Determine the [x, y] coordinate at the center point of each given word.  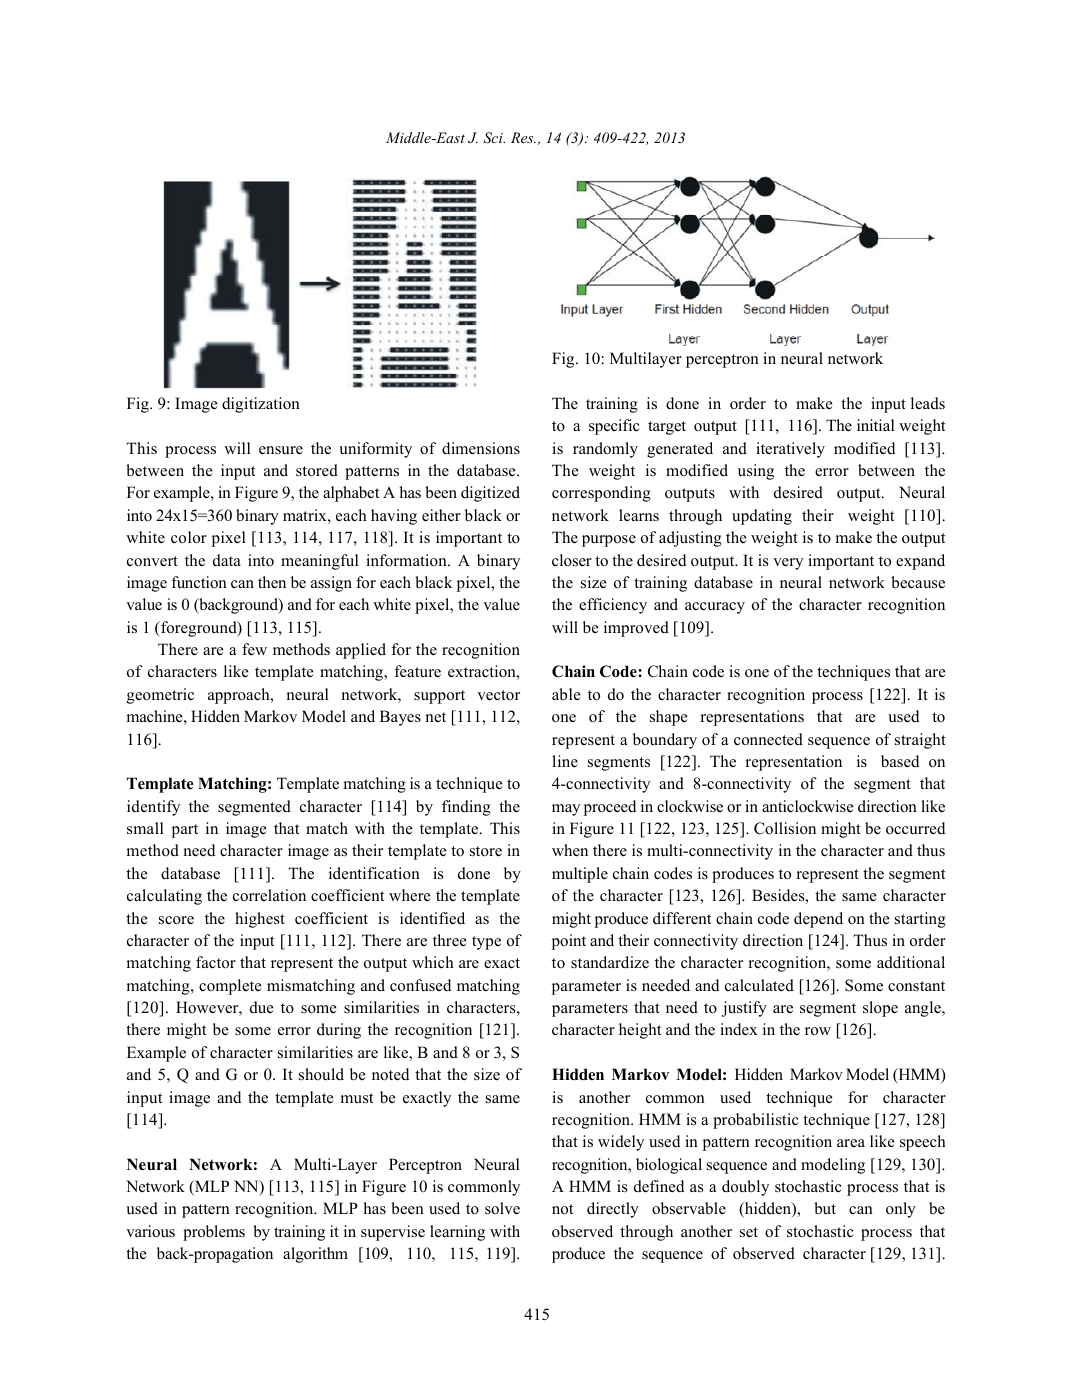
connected [768, 739]
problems [214, 1233]
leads [928, 403]
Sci [494, 138]
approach [240, 696]
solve [502, 1208]
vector [498, 695]
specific [614, 427]
